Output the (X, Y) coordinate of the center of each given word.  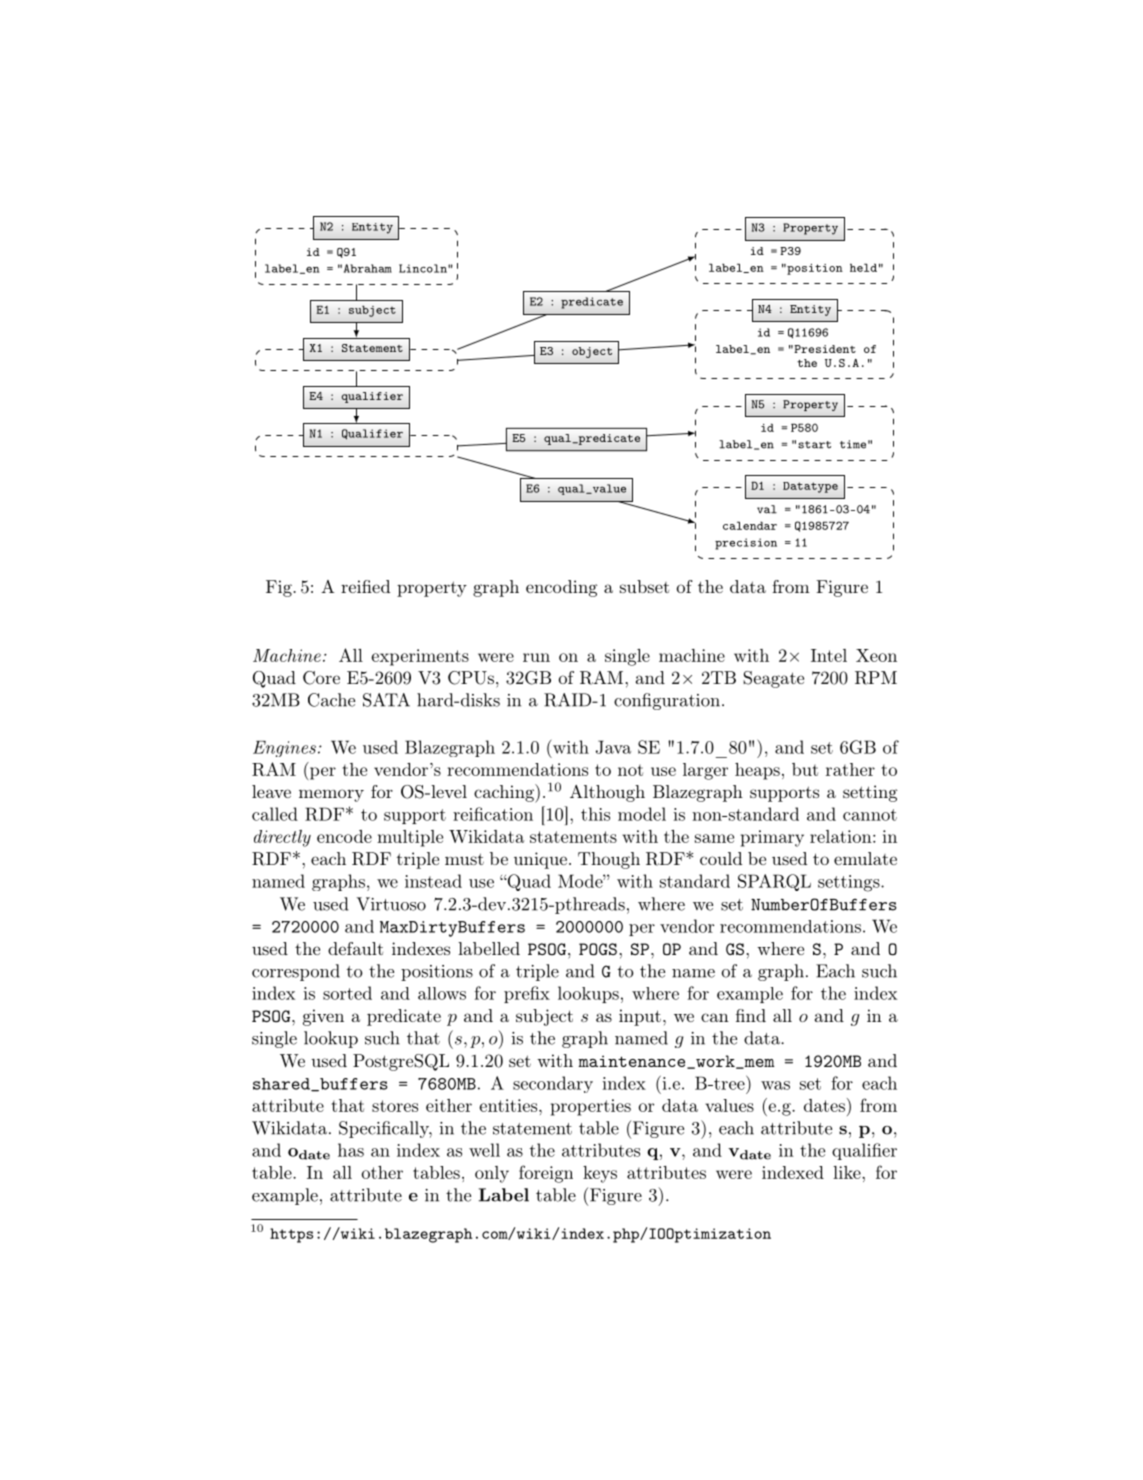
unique (540, 860)
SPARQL (774, 882)
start (814, 445)
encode (344, 836)
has (351, 1150)
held (863, 267)
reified (365, 586)
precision (746, 544)
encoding (561, 588)
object (592, 352)
